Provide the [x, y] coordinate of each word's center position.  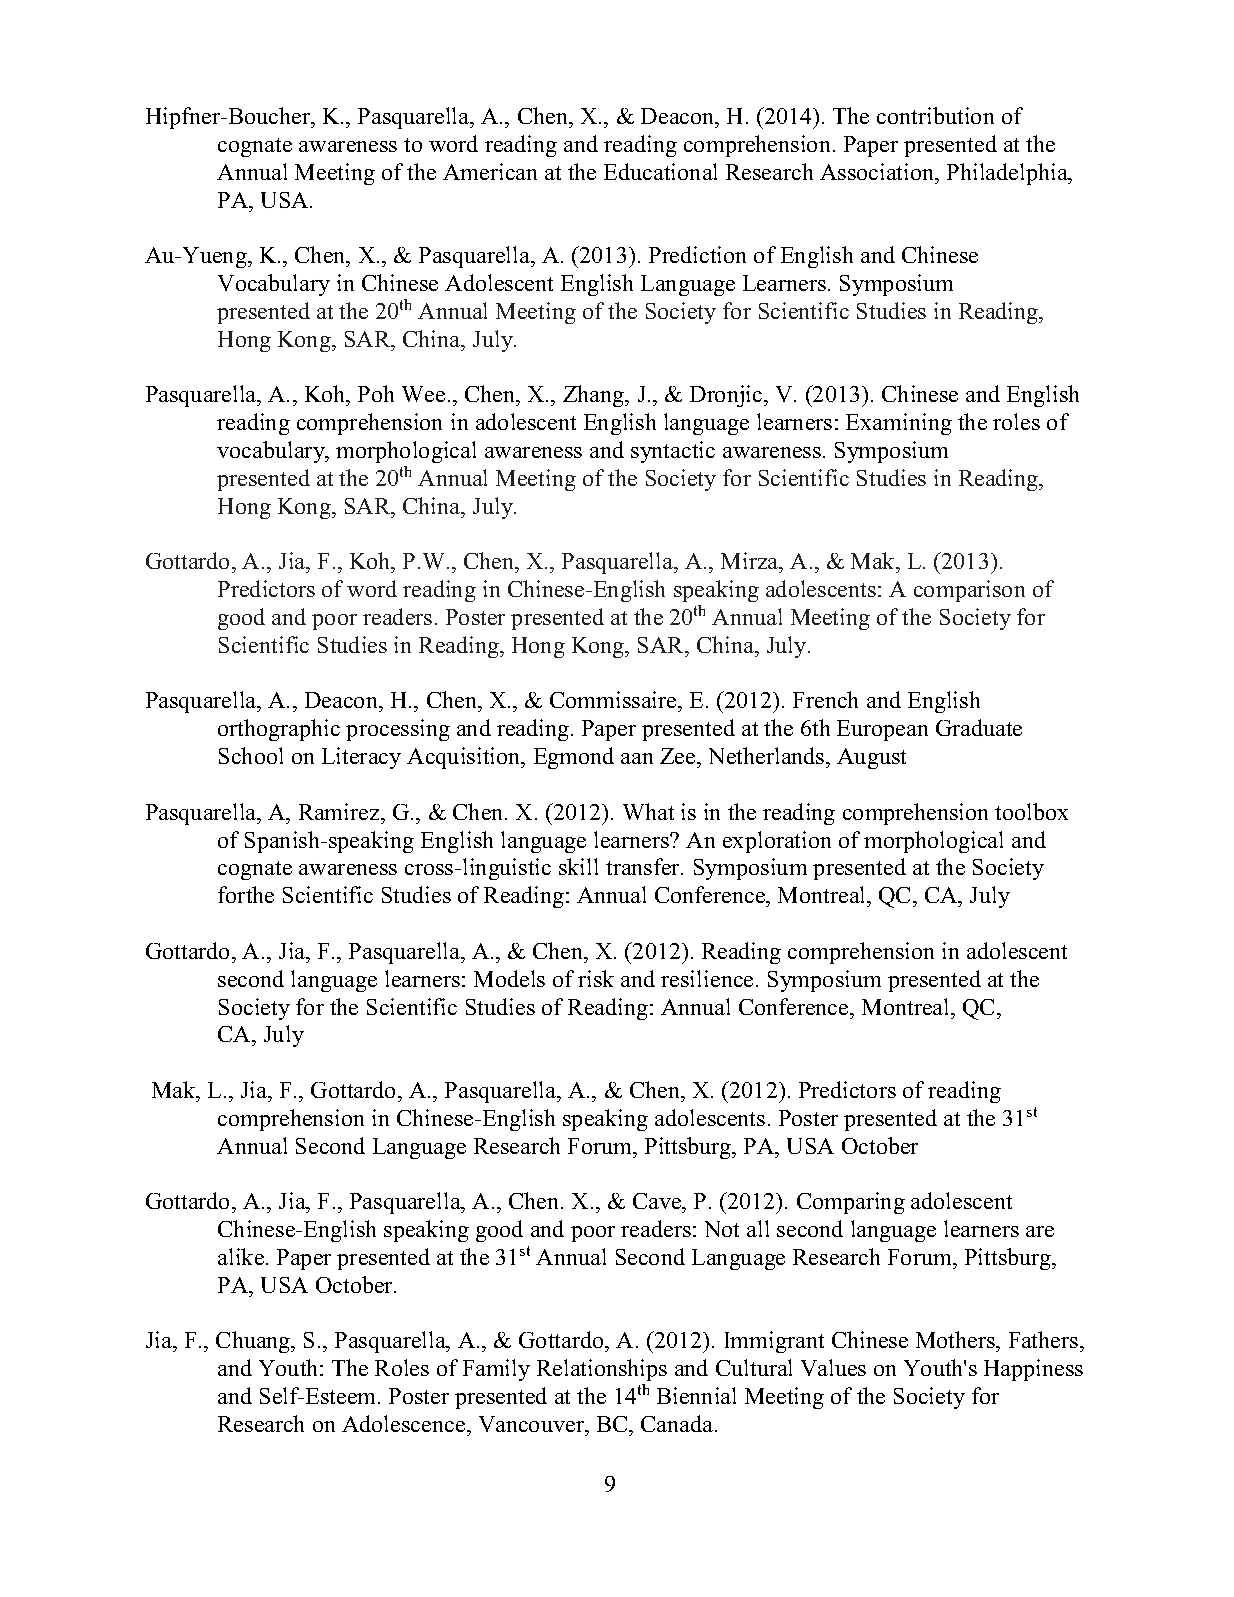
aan [637, 758]
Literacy [361, 758]
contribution [935, 115]
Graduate [979, 727]
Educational [660, 171]
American [490, 171]
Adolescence [405, 1423]
